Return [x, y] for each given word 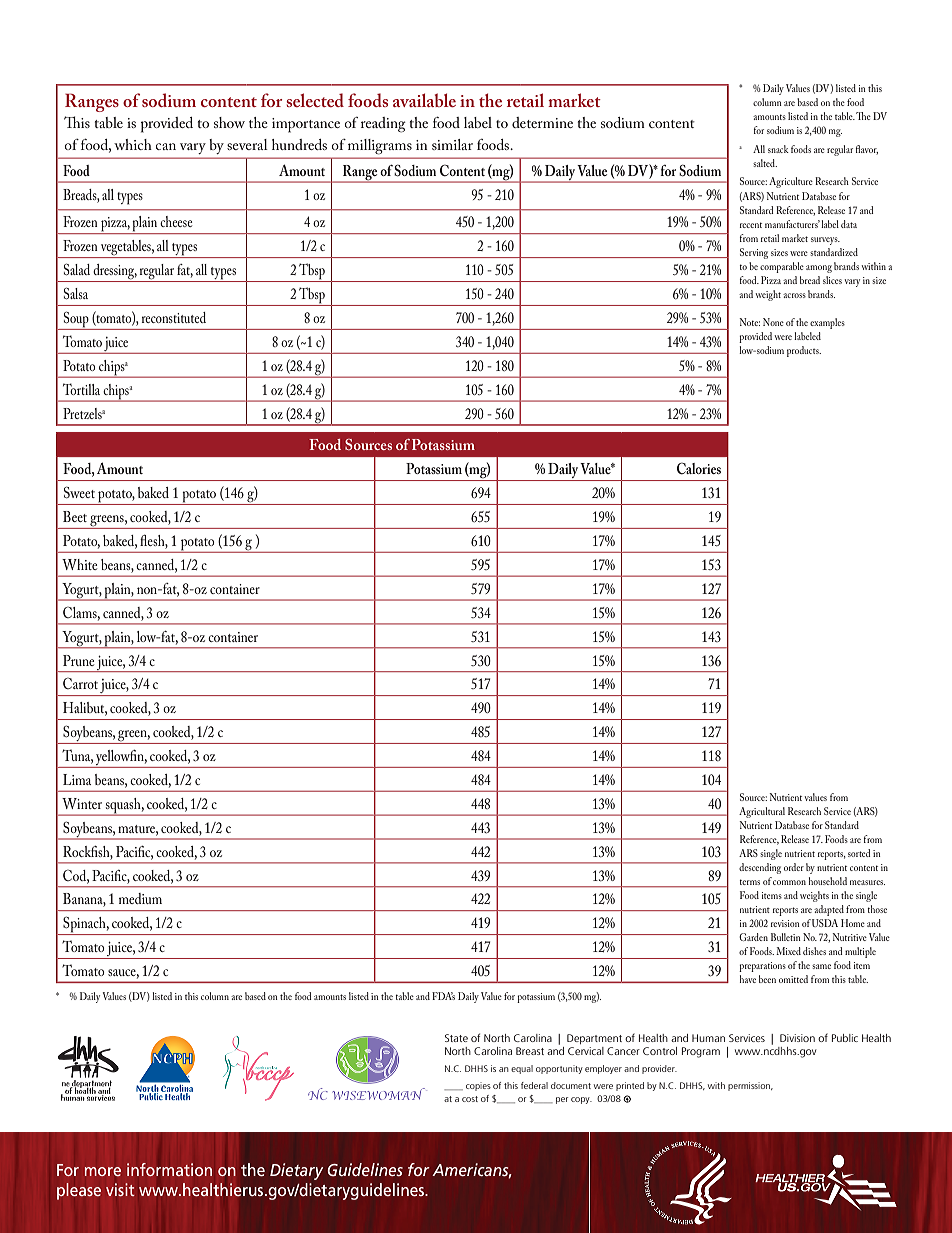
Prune [78, 660]
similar [452, 144]
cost [470, 1099]
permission [750, 1086]
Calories [699, 468]
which [133, 144]
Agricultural [762, 812]
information [169, 1169]
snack [778, 149]
